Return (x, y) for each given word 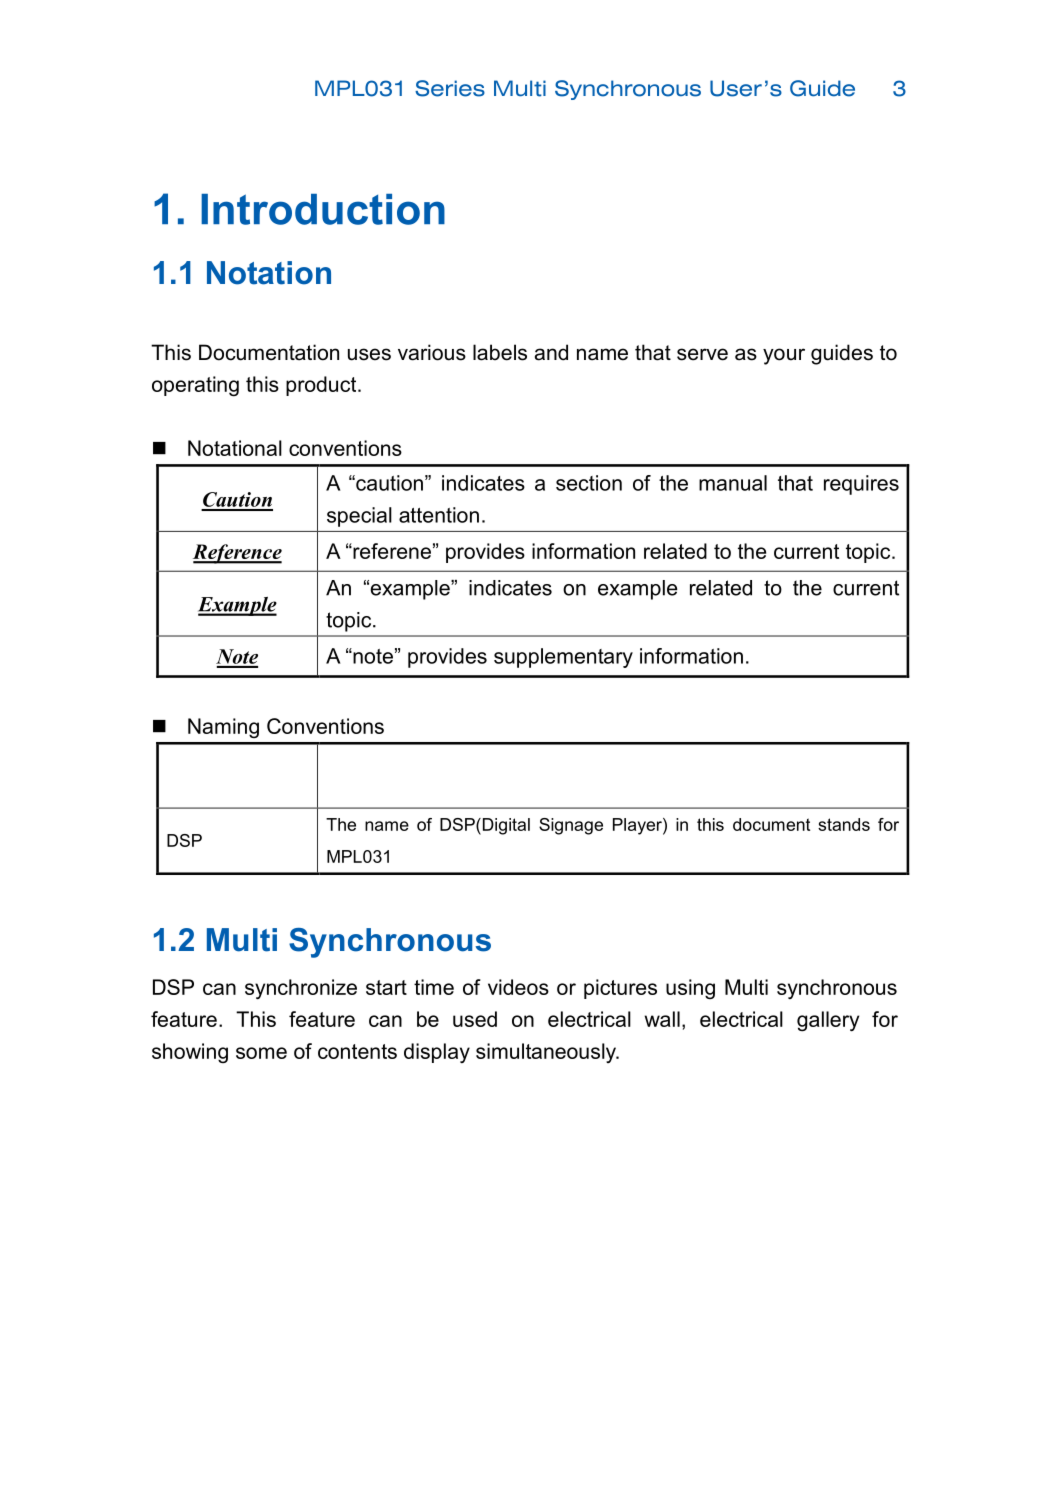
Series (450, 88)
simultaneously (547, 1053)
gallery (828, 1021)
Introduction (323, 209)
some (261, 1053)
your (784, 356)
